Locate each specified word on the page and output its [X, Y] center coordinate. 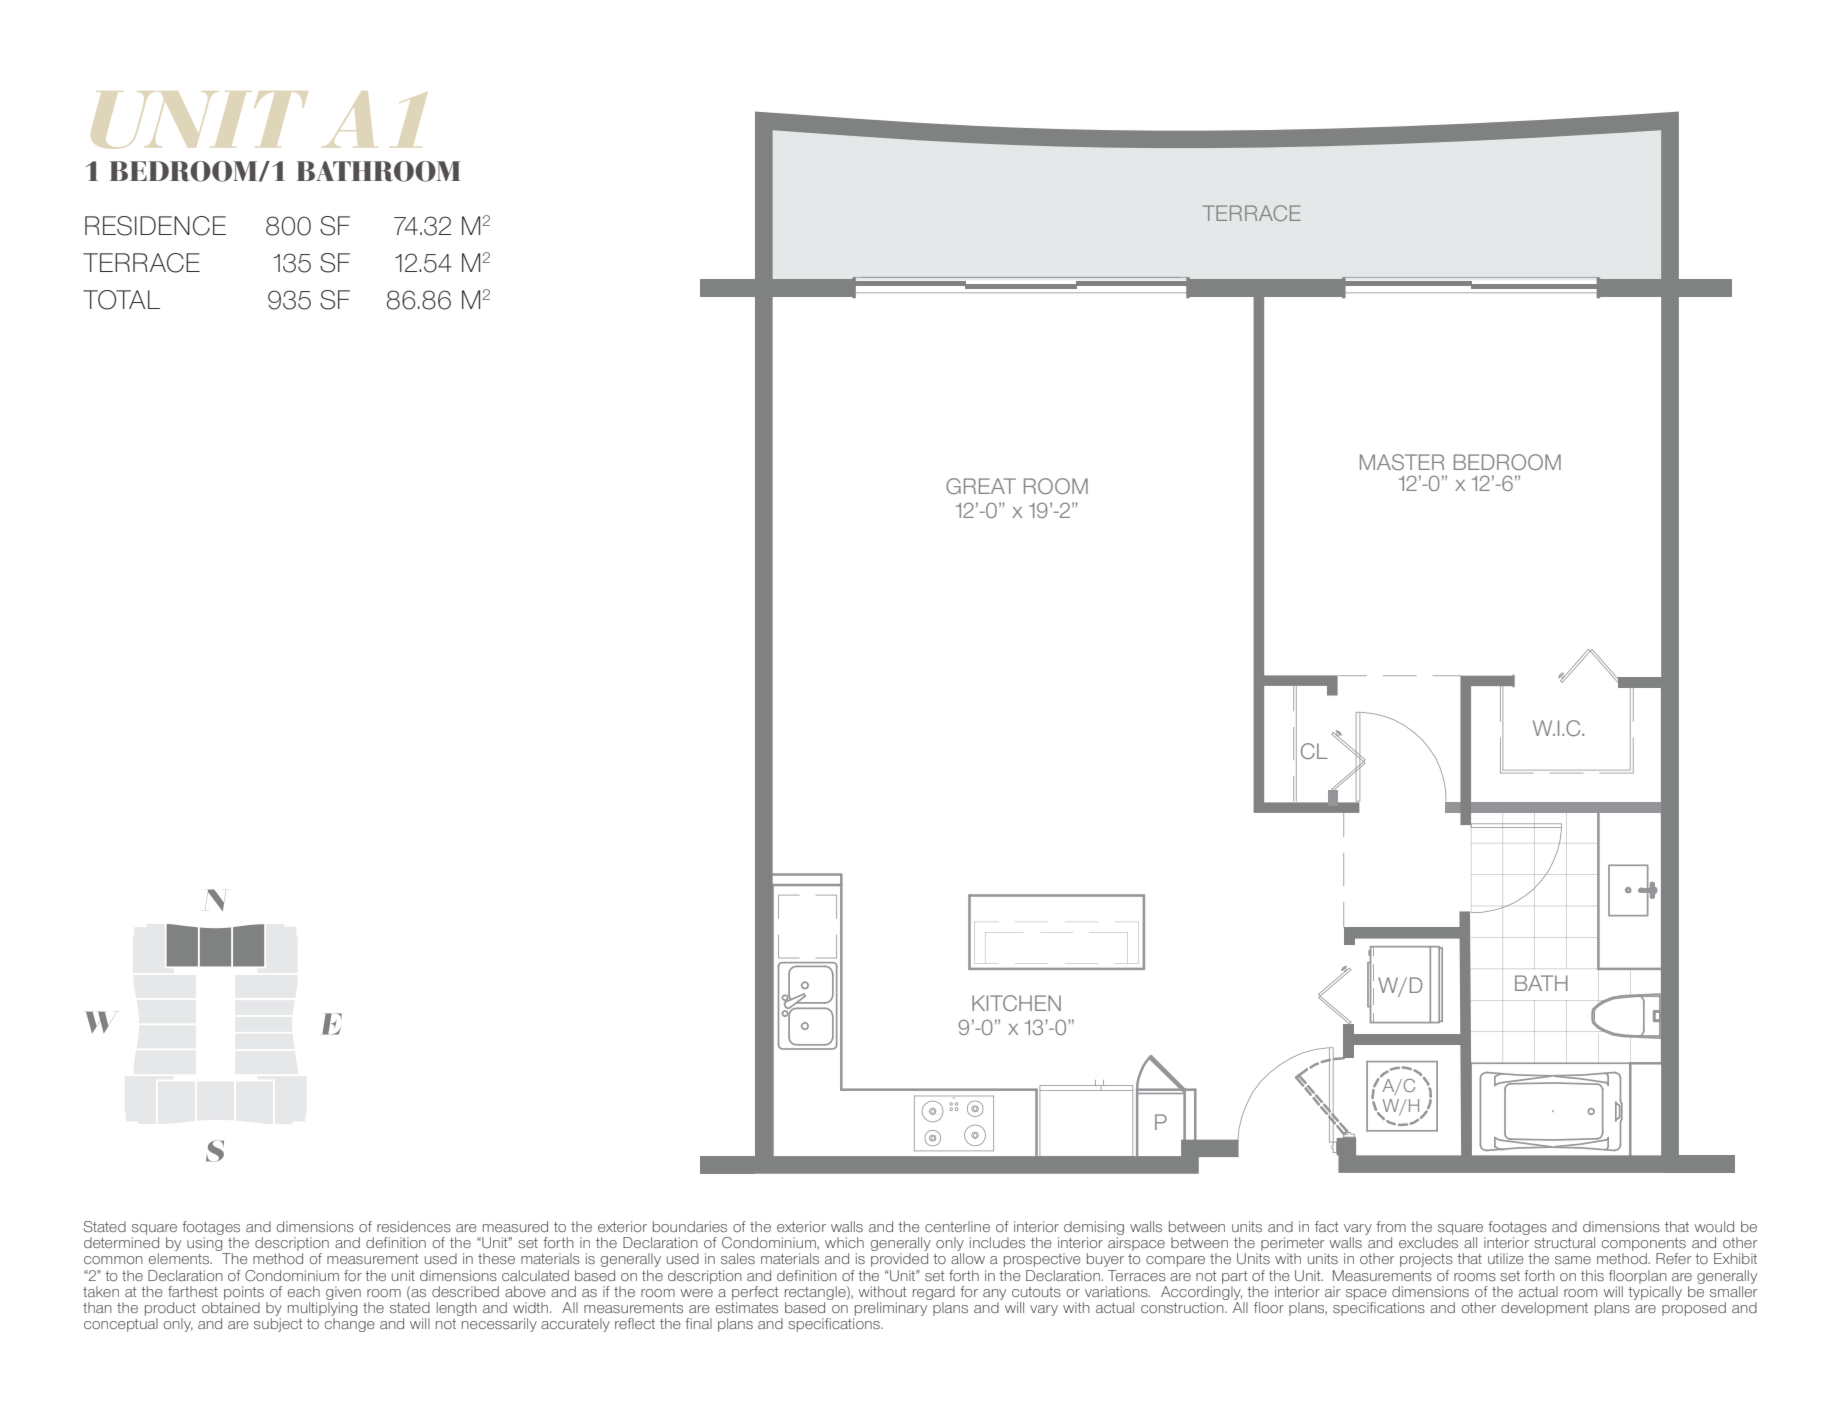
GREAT [981, 486]
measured [515, 1226]
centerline [957, 1226]
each [304, 1291]
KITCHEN [1016, 1003]
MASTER [1402, 462]
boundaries [690, 1226]
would [1714, 1226]
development [1544, 1309]
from [1391, 1227]
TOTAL [121, 300]
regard [934, 1293]
